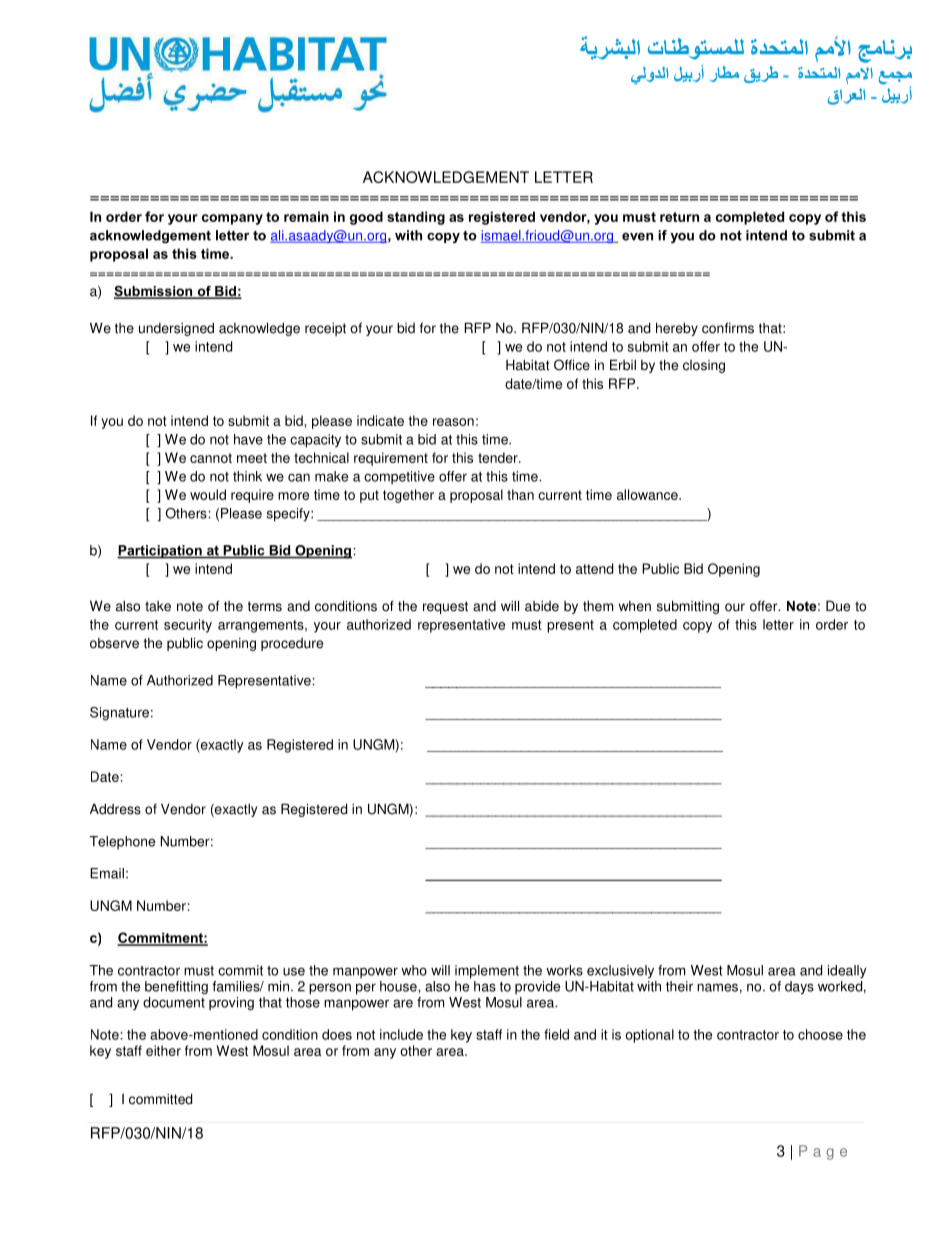 The image size is (952, 1233). I want to click on document, so click(174, 1002).
